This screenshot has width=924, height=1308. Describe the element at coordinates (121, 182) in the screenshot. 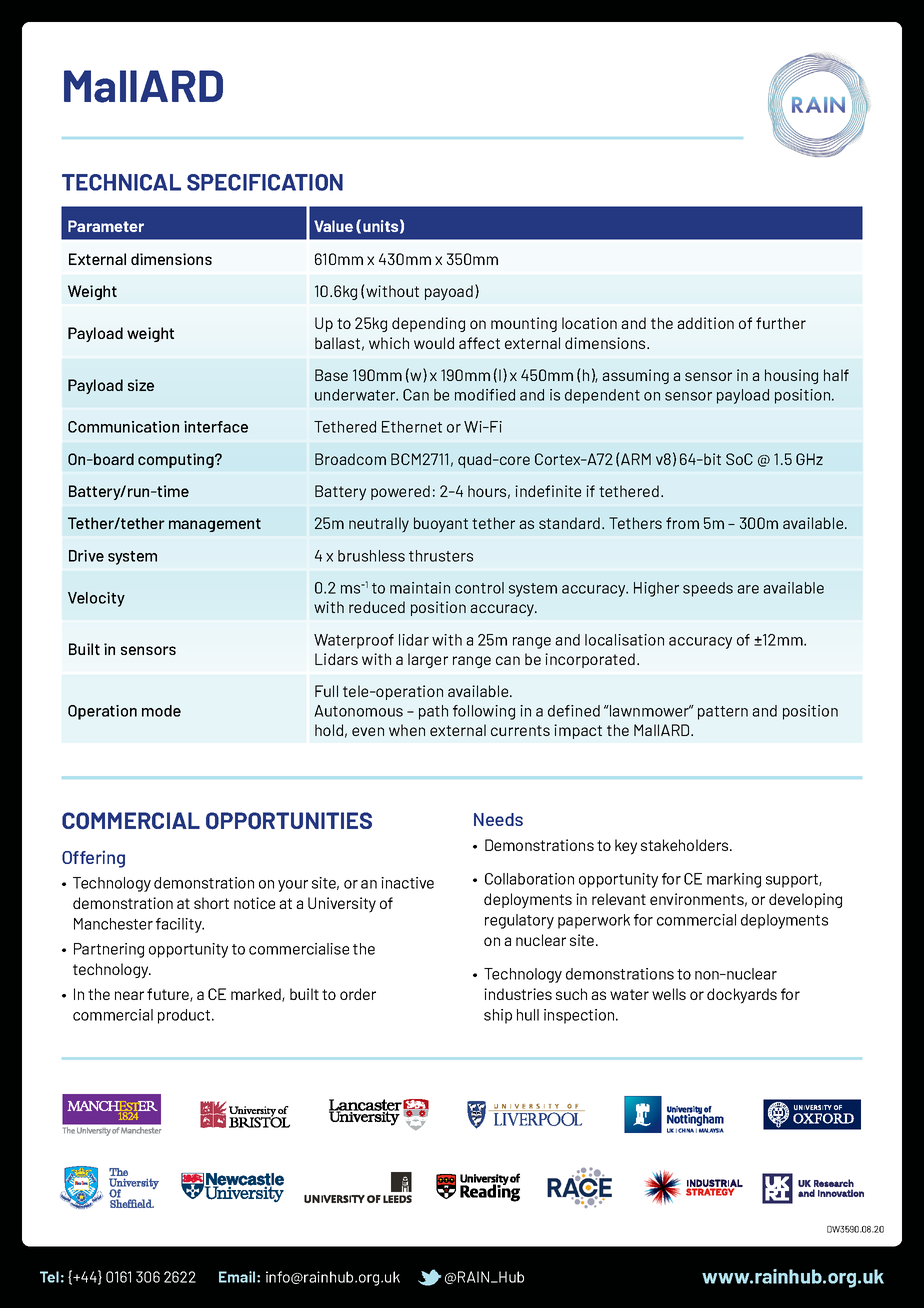

I see `TECHNICAL` at that location.
